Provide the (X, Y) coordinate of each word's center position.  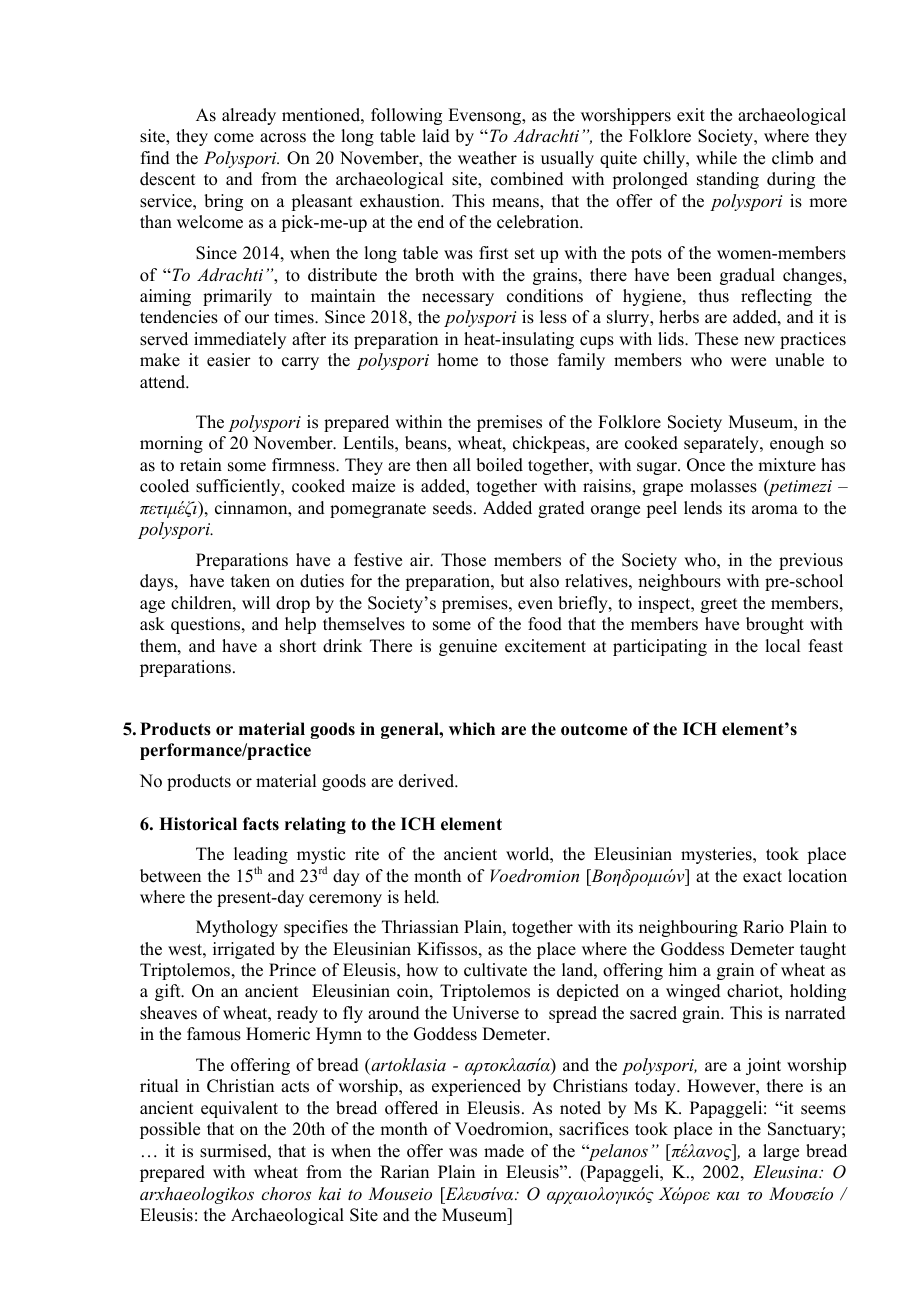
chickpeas (550, 444)
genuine (468, 647)
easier (229, 360)
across (283, 138)
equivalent (239, 1109)
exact (762, 877)
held (421, 897)
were (748, 362)
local (782, 646)
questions (207, 625)
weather (487, 158)
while (716, 158)
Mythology (237, 928)
